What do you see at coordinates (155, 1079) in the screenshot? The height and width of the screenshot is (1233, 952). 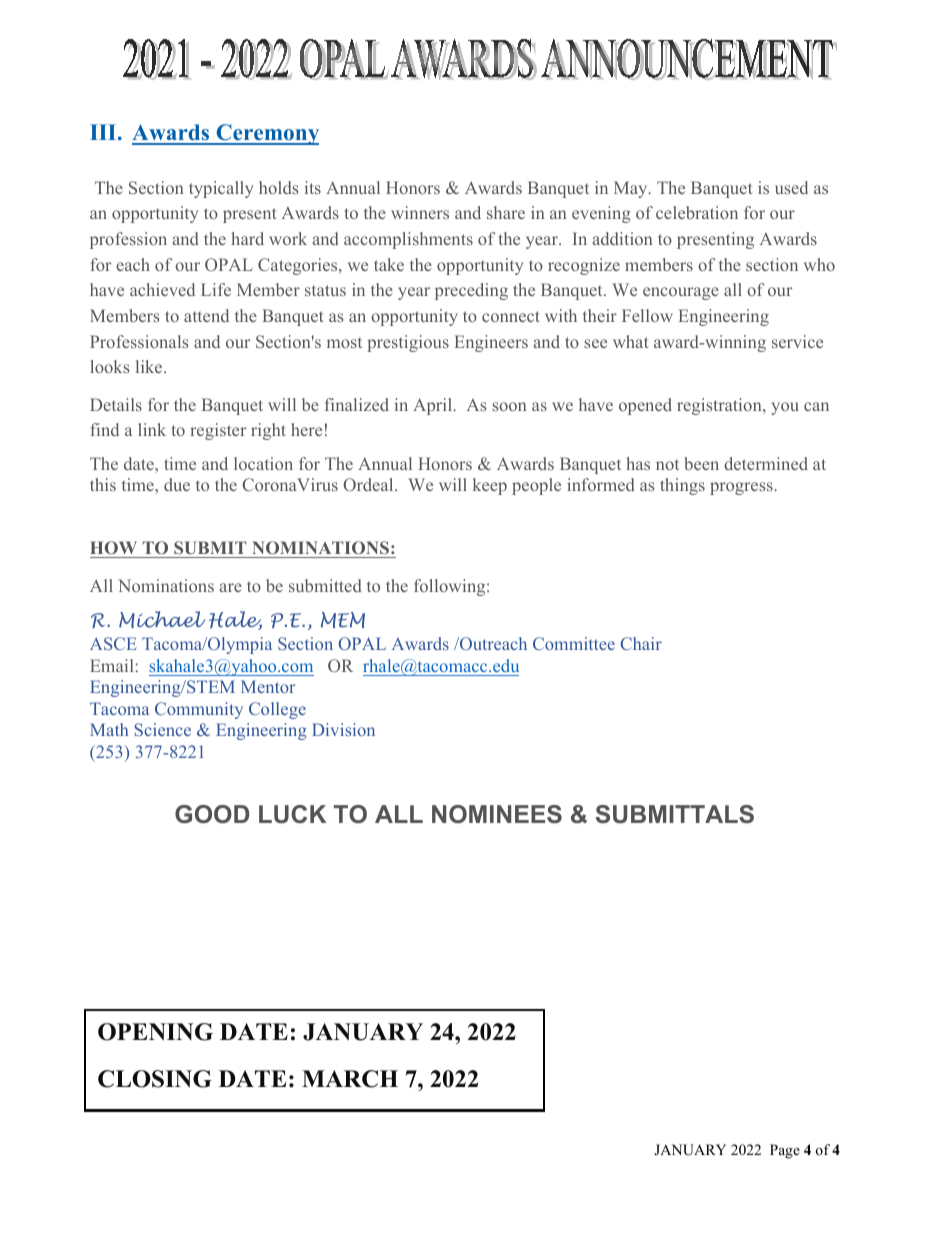 I see `CLOSING` at bounding box center [155, 1079].
